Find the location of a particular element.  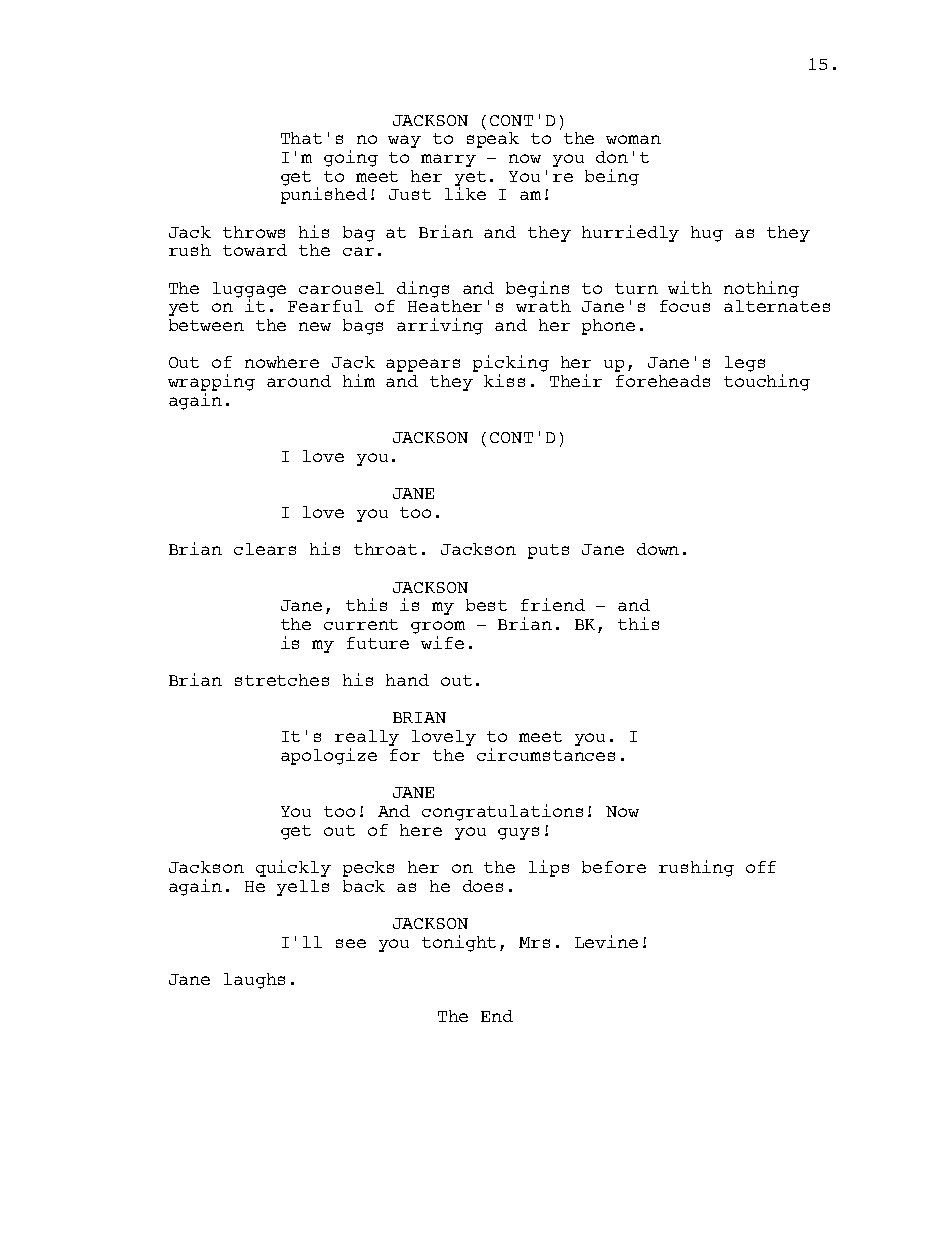

circumstances is located at coordinates (546, 754).
